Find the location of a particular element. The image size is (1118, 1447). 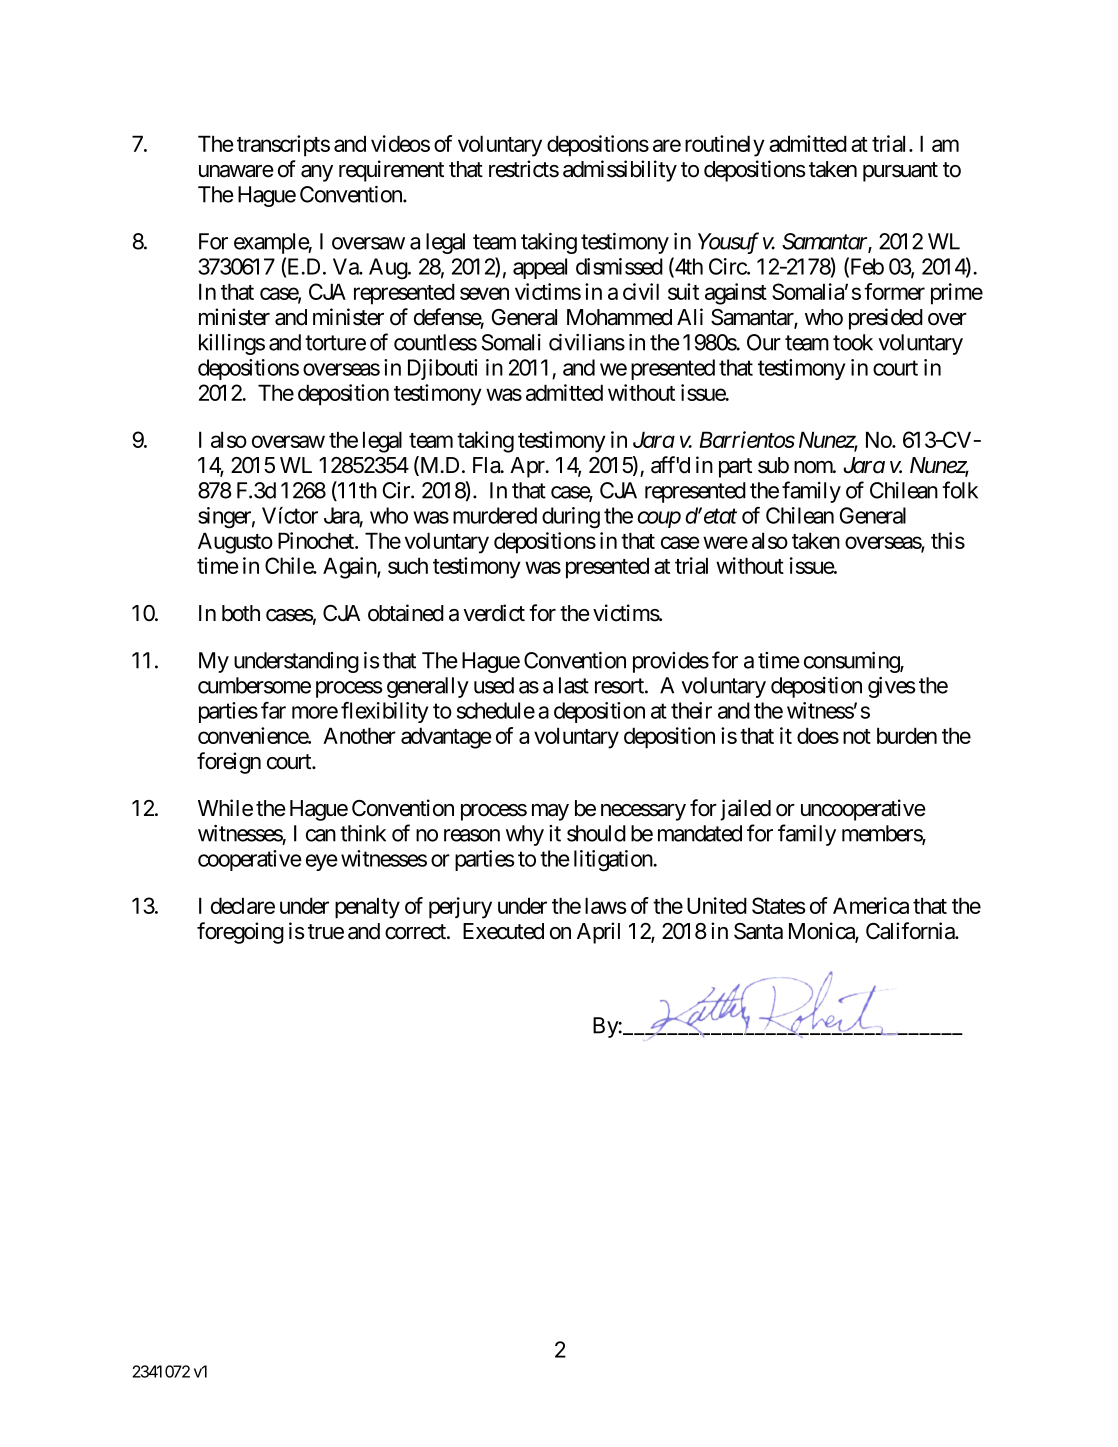

pursuant is located at coordinates (900, 172).
